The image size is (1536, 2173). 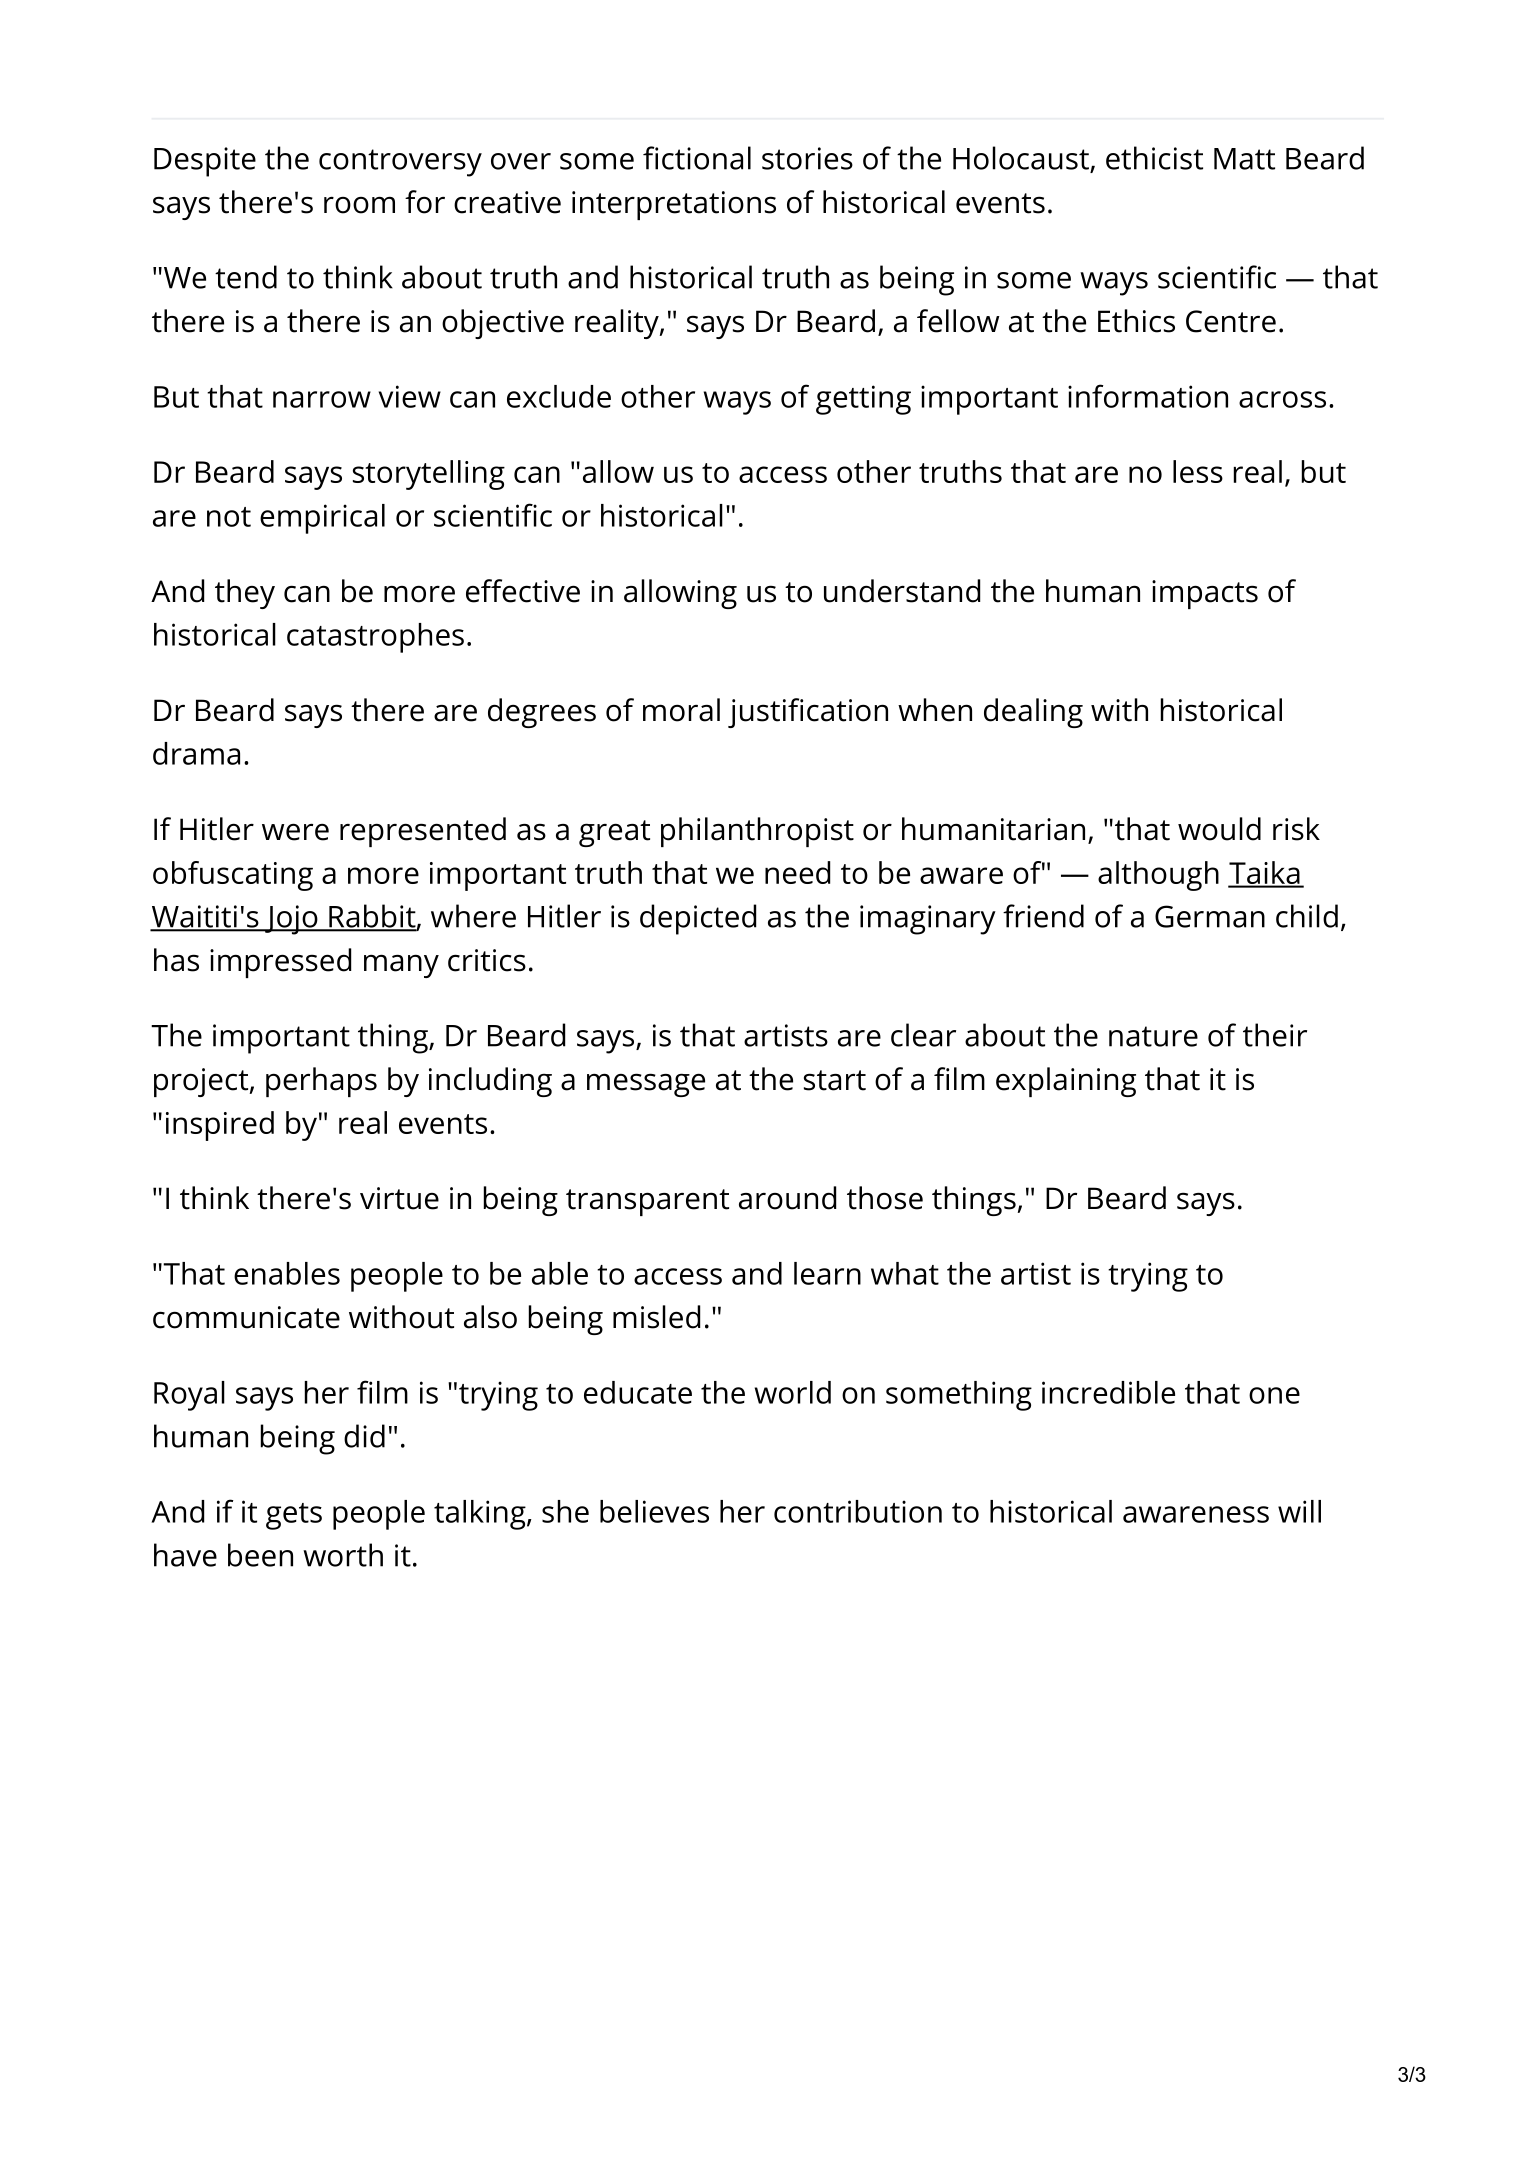 I want to click on impacts, so click(x=1205, y=594).
